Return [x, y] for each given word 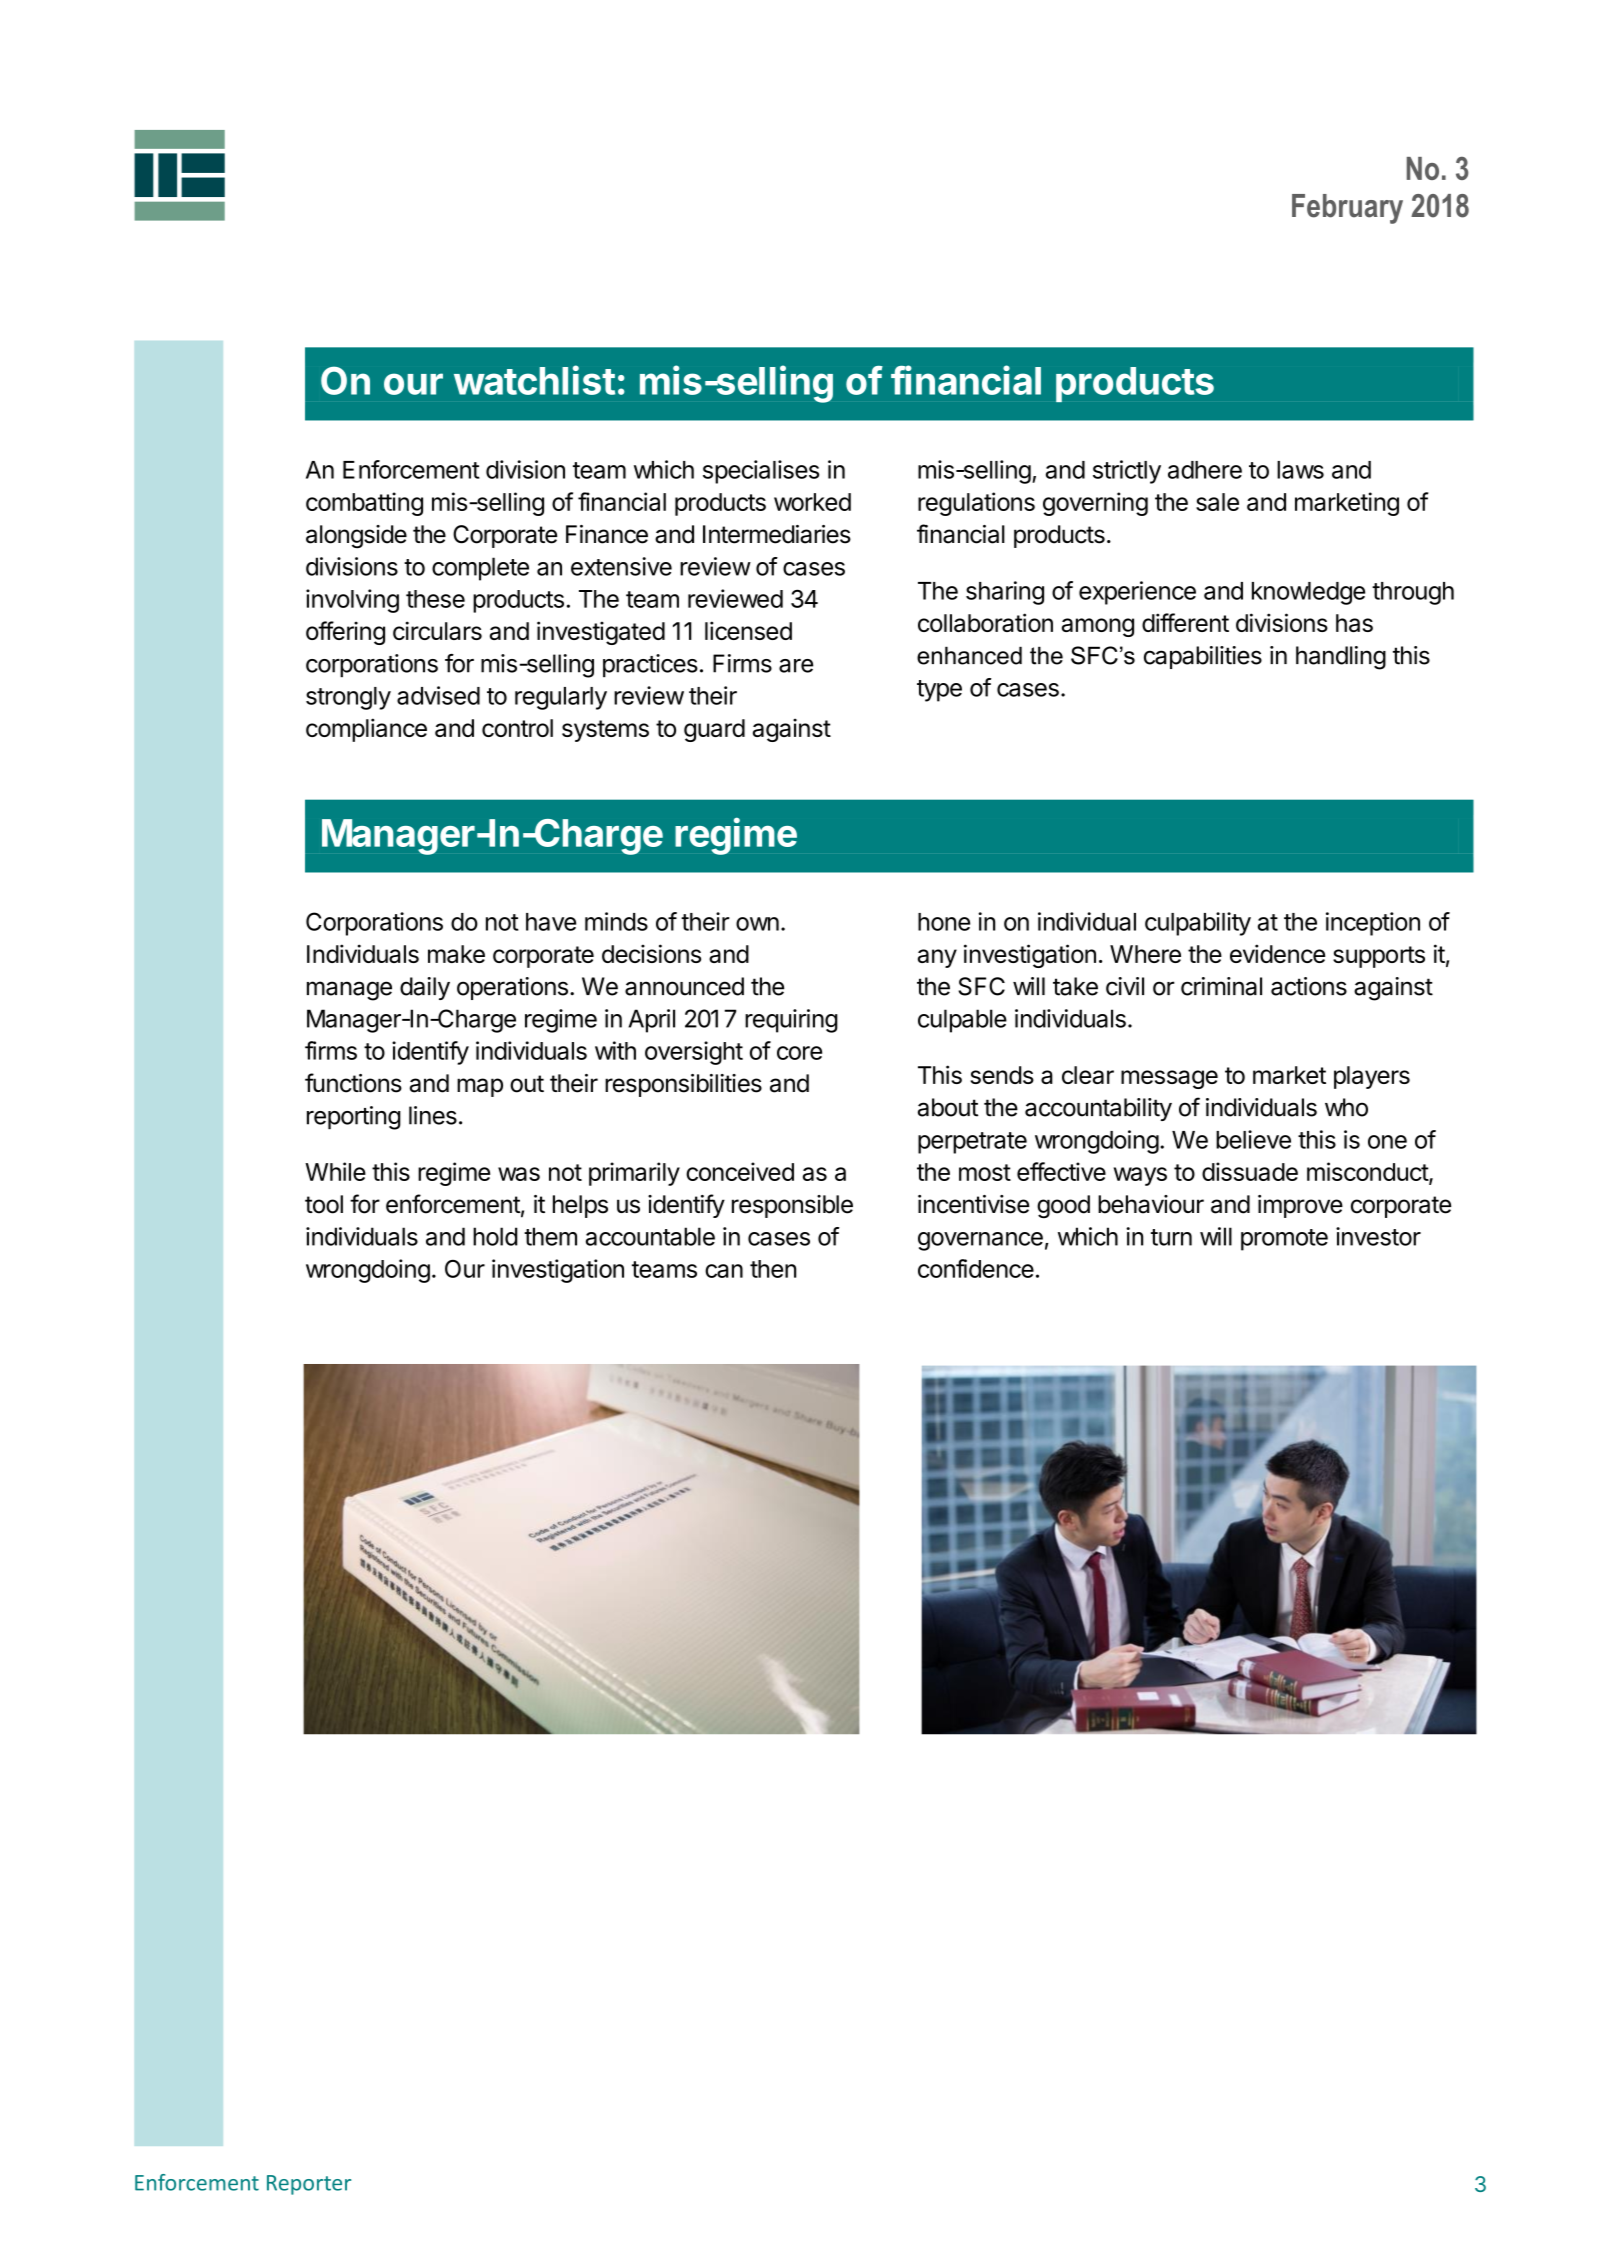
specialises [761, 472]
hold [495, 1236]
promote [1284, 1240]
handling [1341, 658]
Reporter [309, 2185]
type [939, 691]
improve [1300, 1206]
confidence [976, 1268]
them [550, 1236]
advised [438, 695]
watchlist [534, 380]
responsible [792, 1206]
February [1347, 209]
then [773, 1269]
